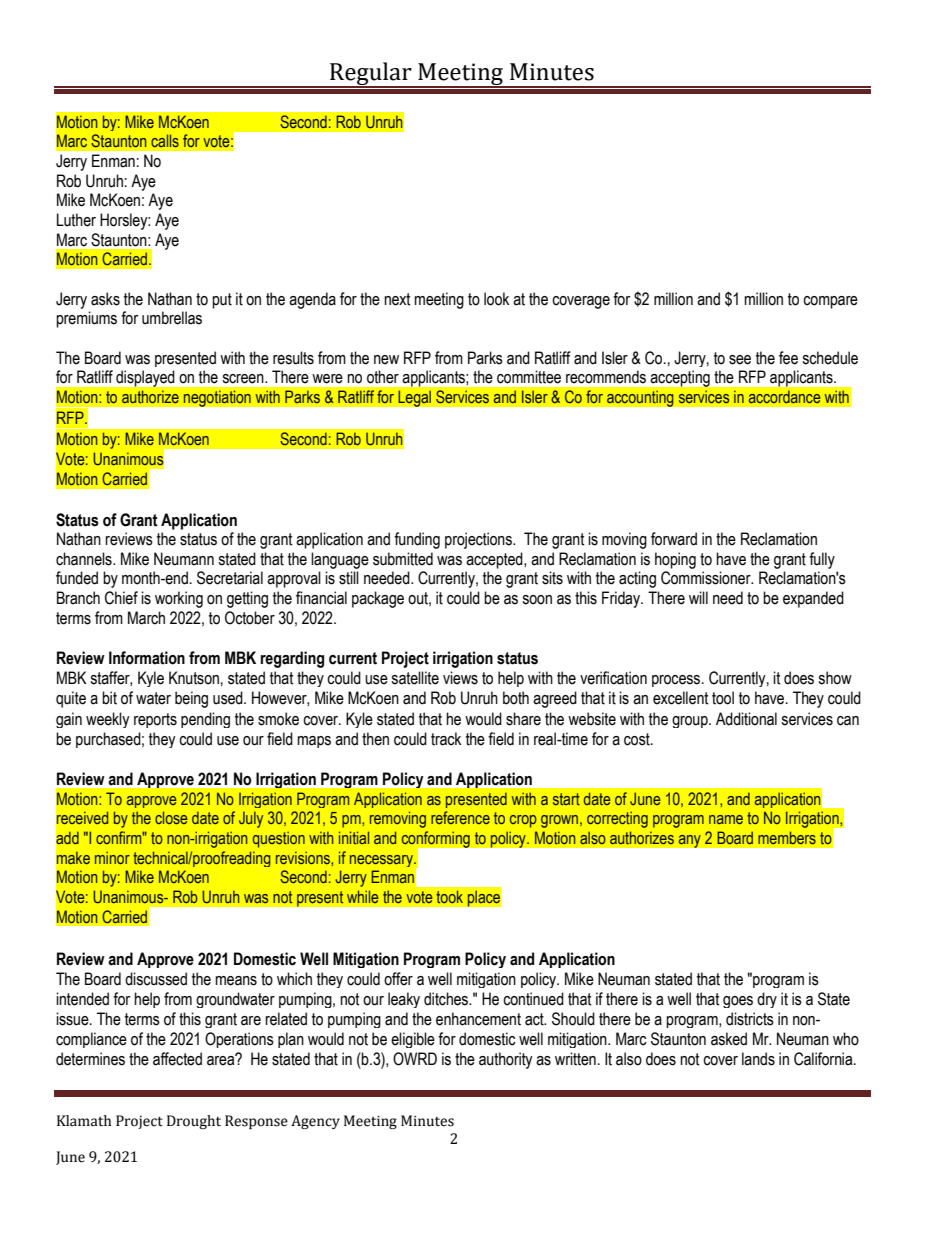  What do you see at coordinates (177, 1059) in the document?
I see `affected` at bounding box center [177, 1059].
